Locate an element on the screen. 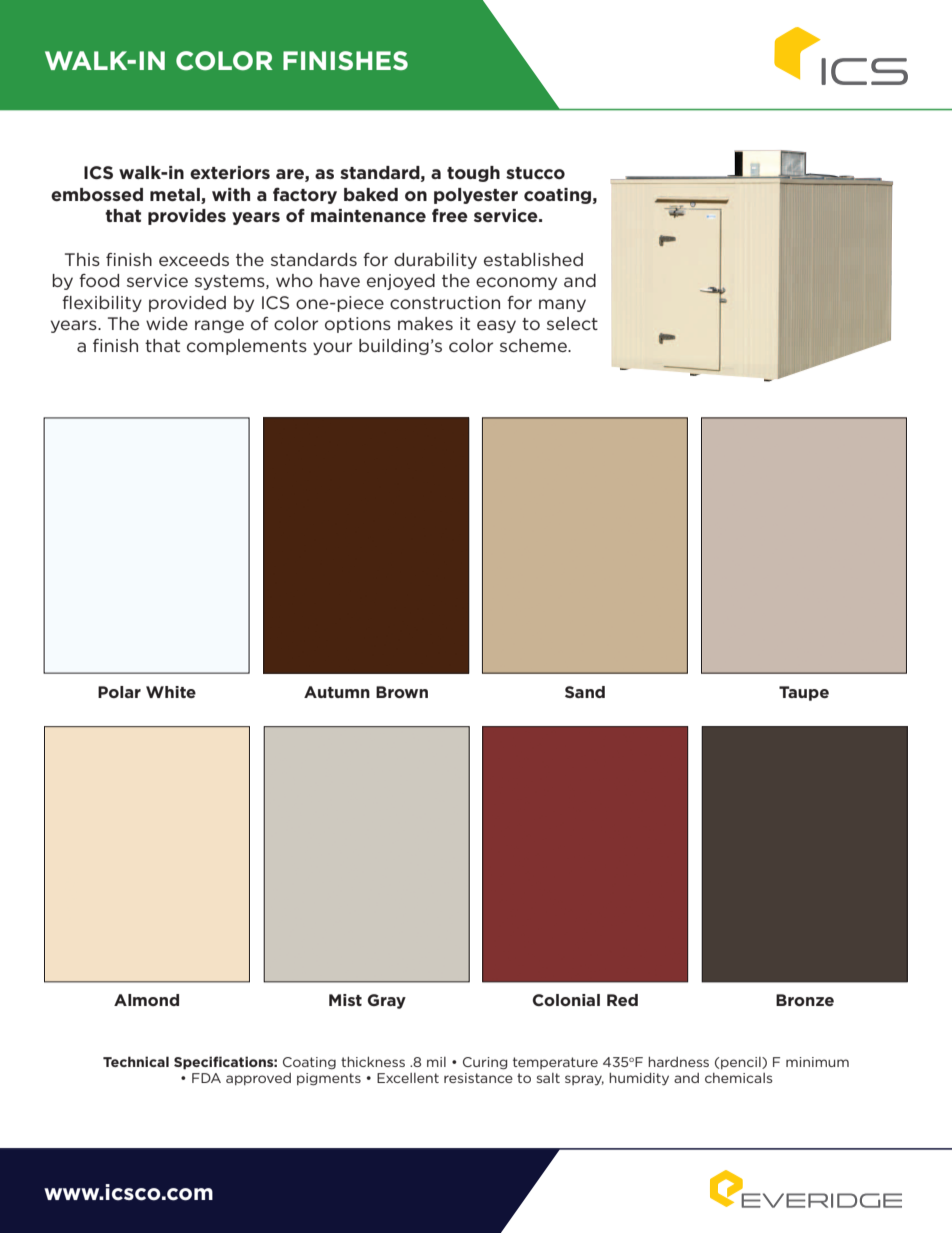  free is located at coordinates (450, 215).
